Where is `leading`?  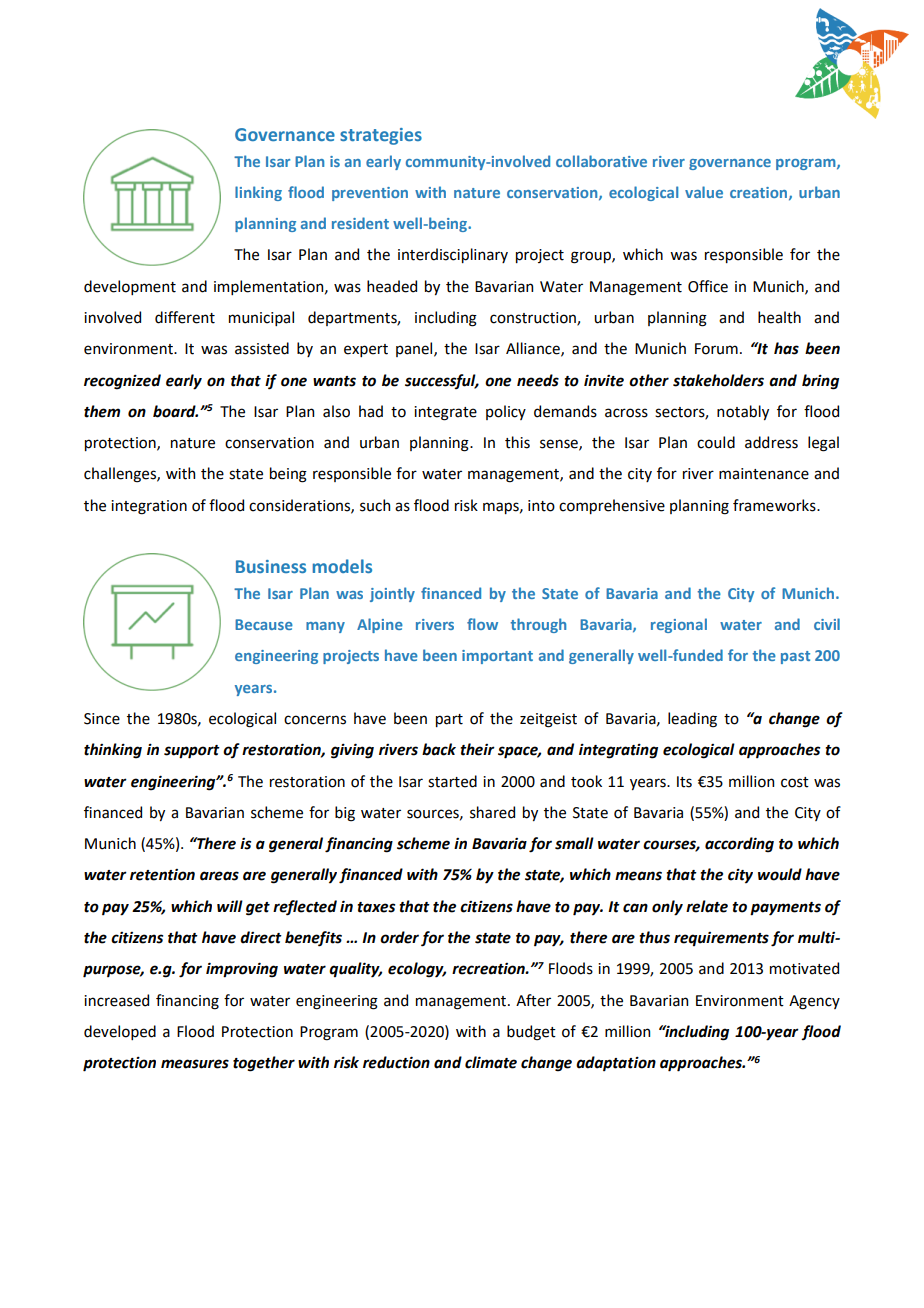 leading is located at coordinates (692, 720).
